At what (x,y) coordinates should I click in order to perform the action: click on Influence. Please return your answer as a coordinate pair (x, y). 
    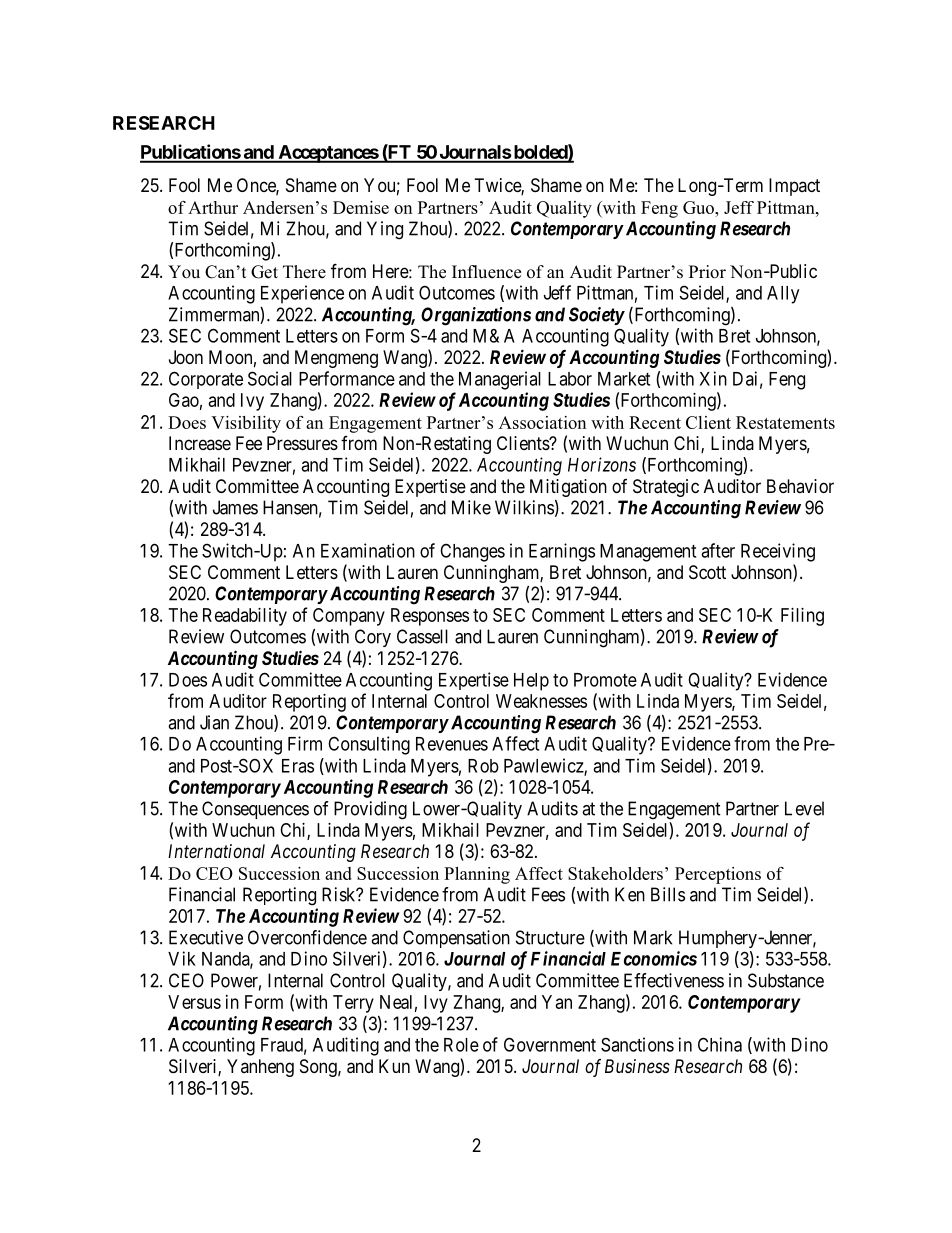
    Looking at the image, I should click on (486, 272).
